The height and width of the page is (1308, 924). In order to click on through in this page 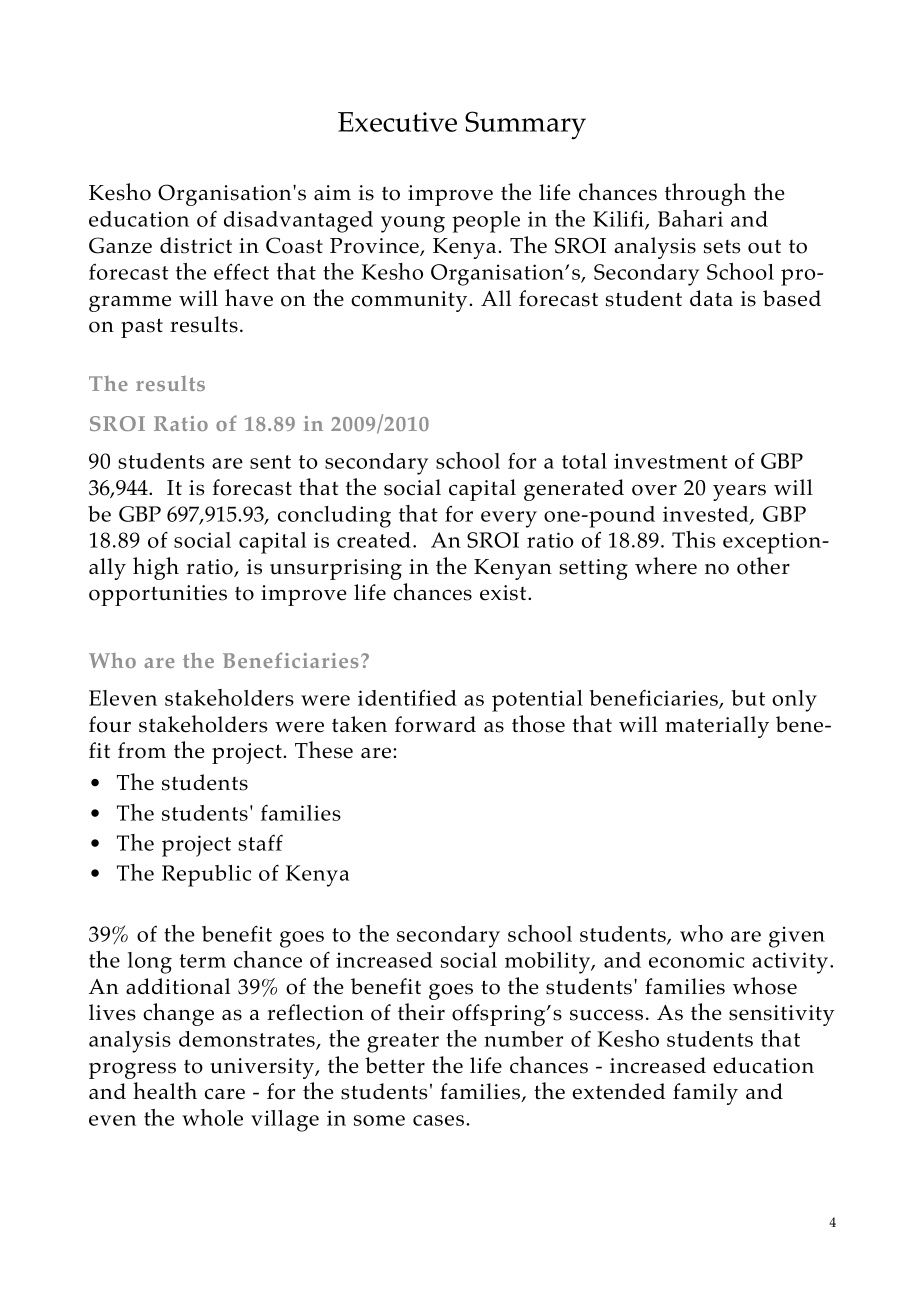, I will do `click(705, 194)`.
